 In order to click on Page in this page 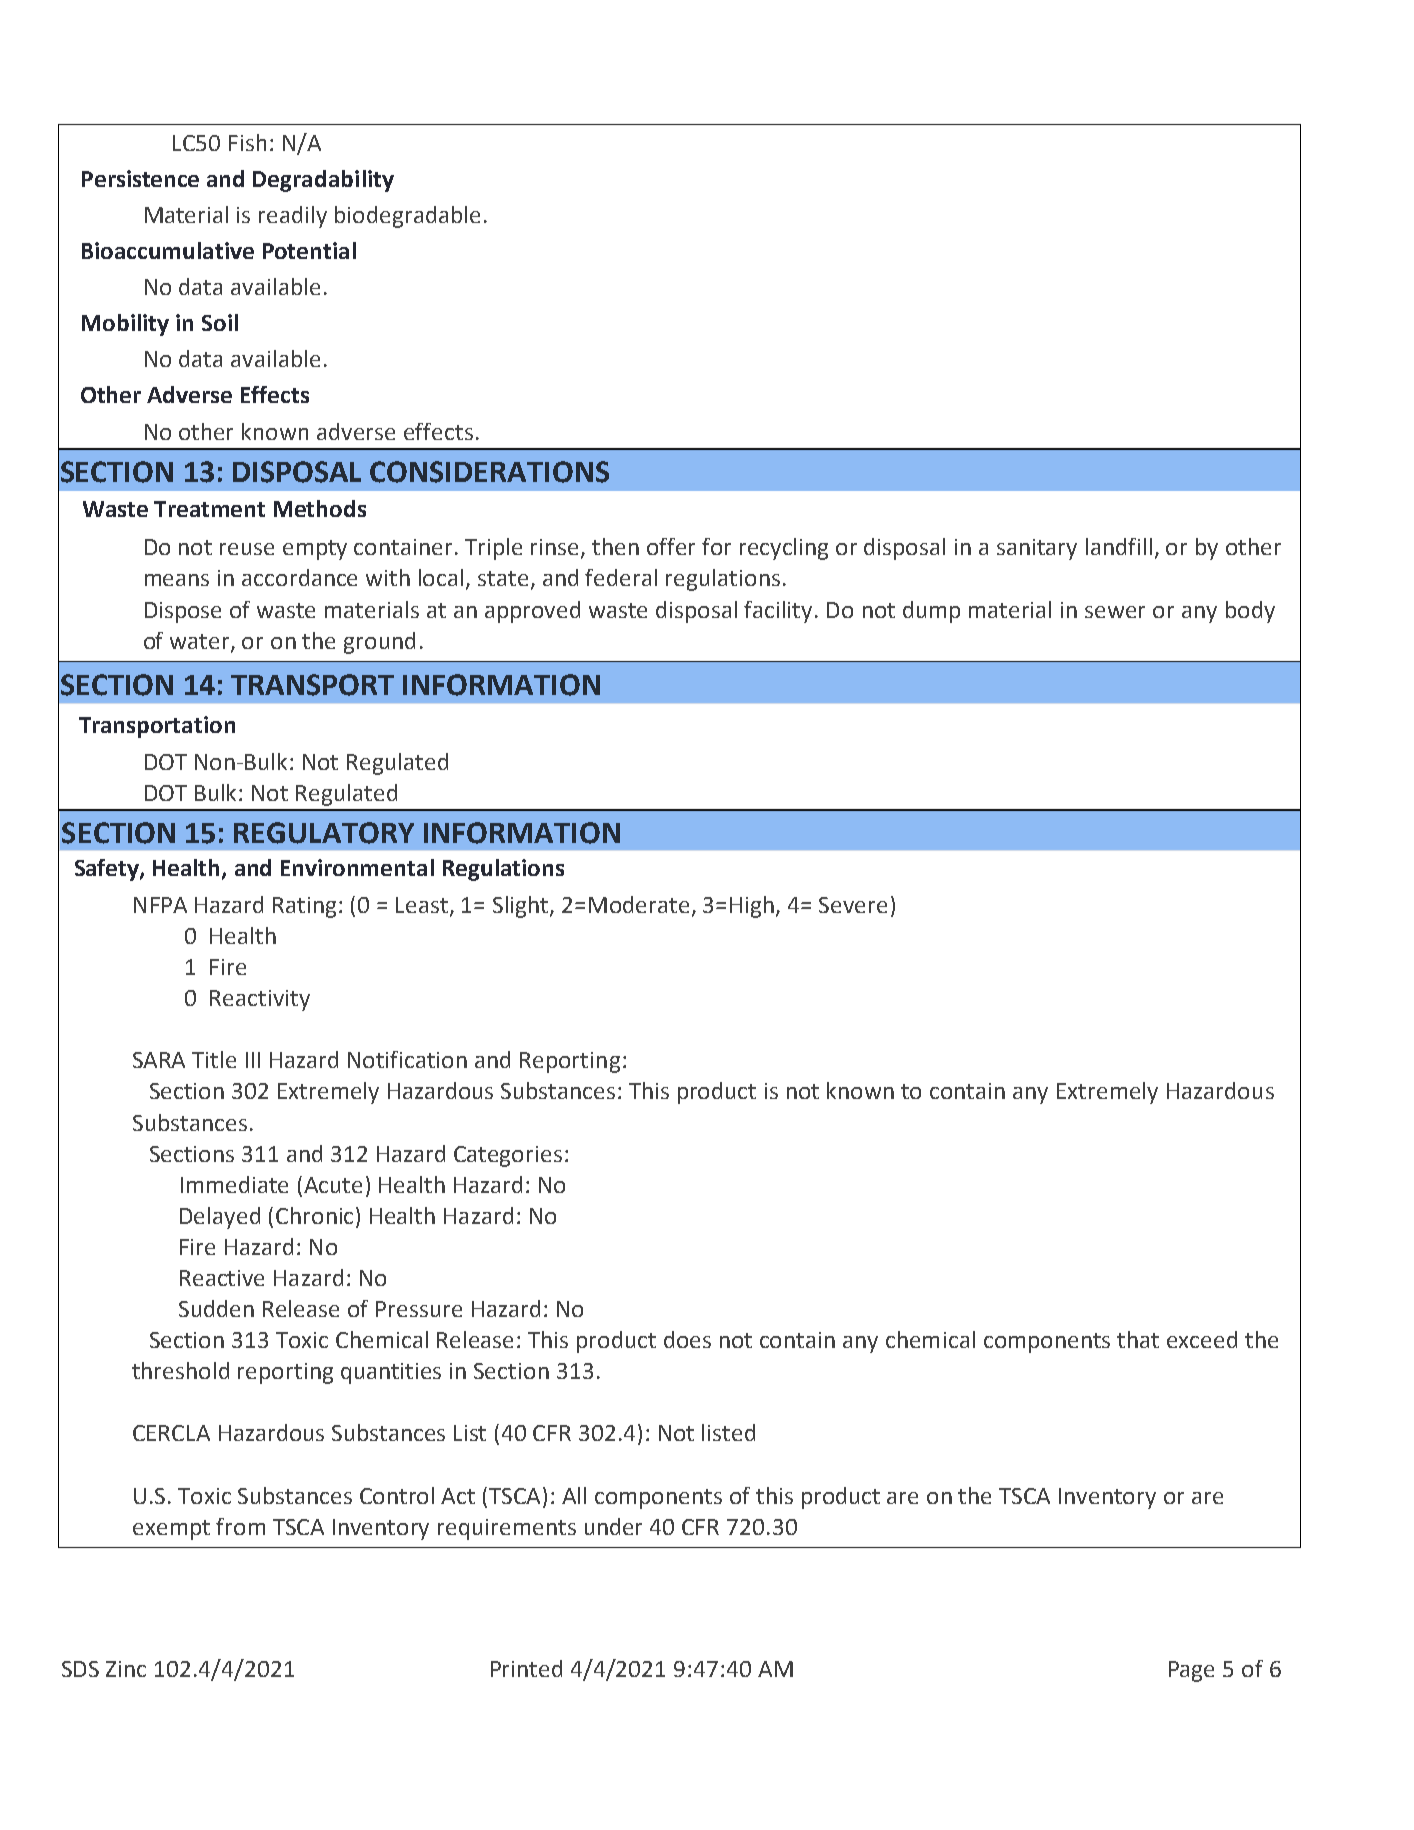, I will do `click(1191, 1671)`.
